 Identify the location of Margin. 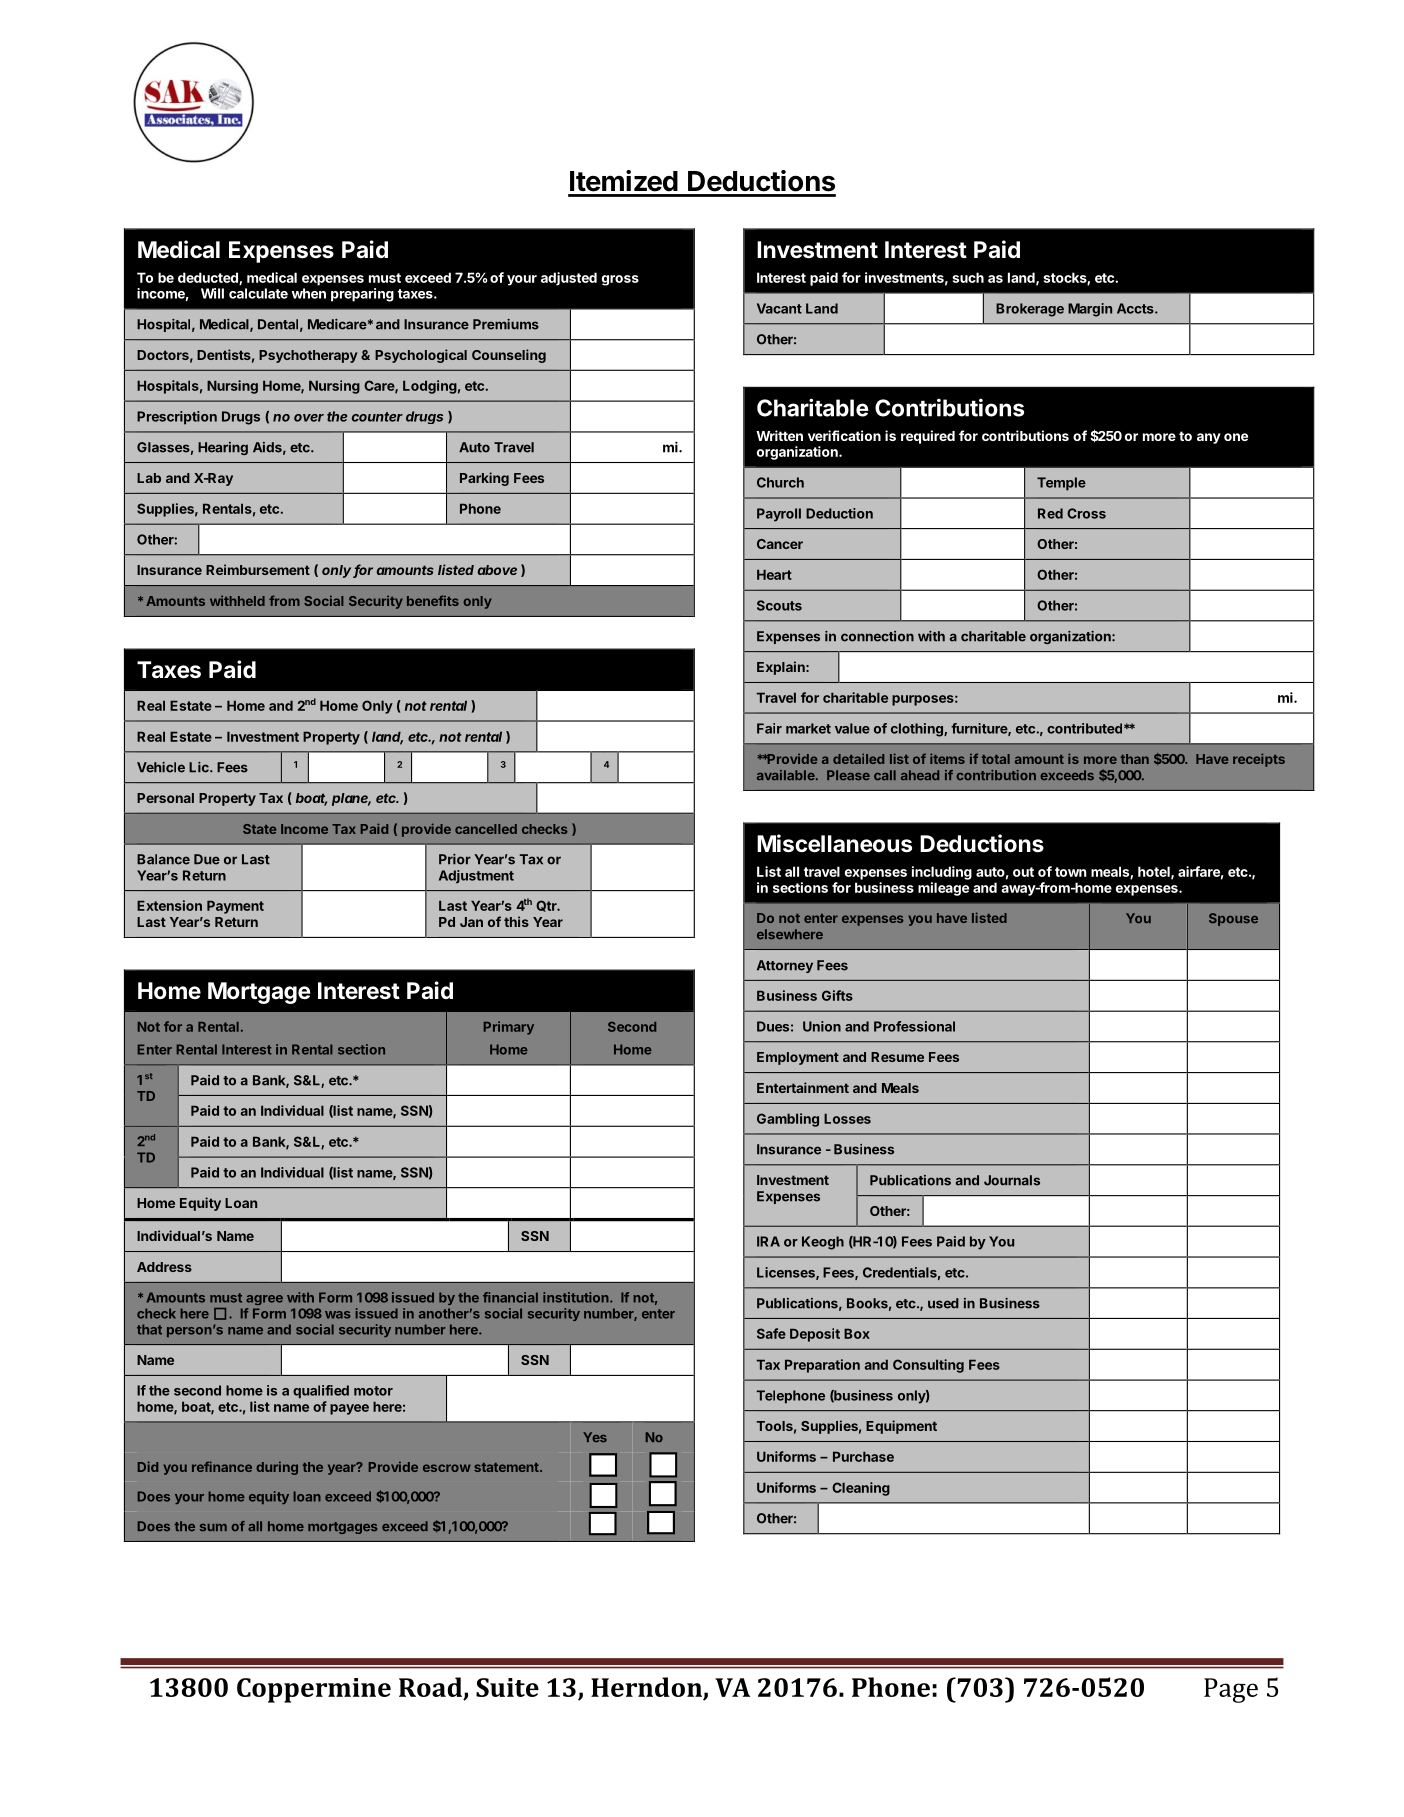
(1090, 310).
